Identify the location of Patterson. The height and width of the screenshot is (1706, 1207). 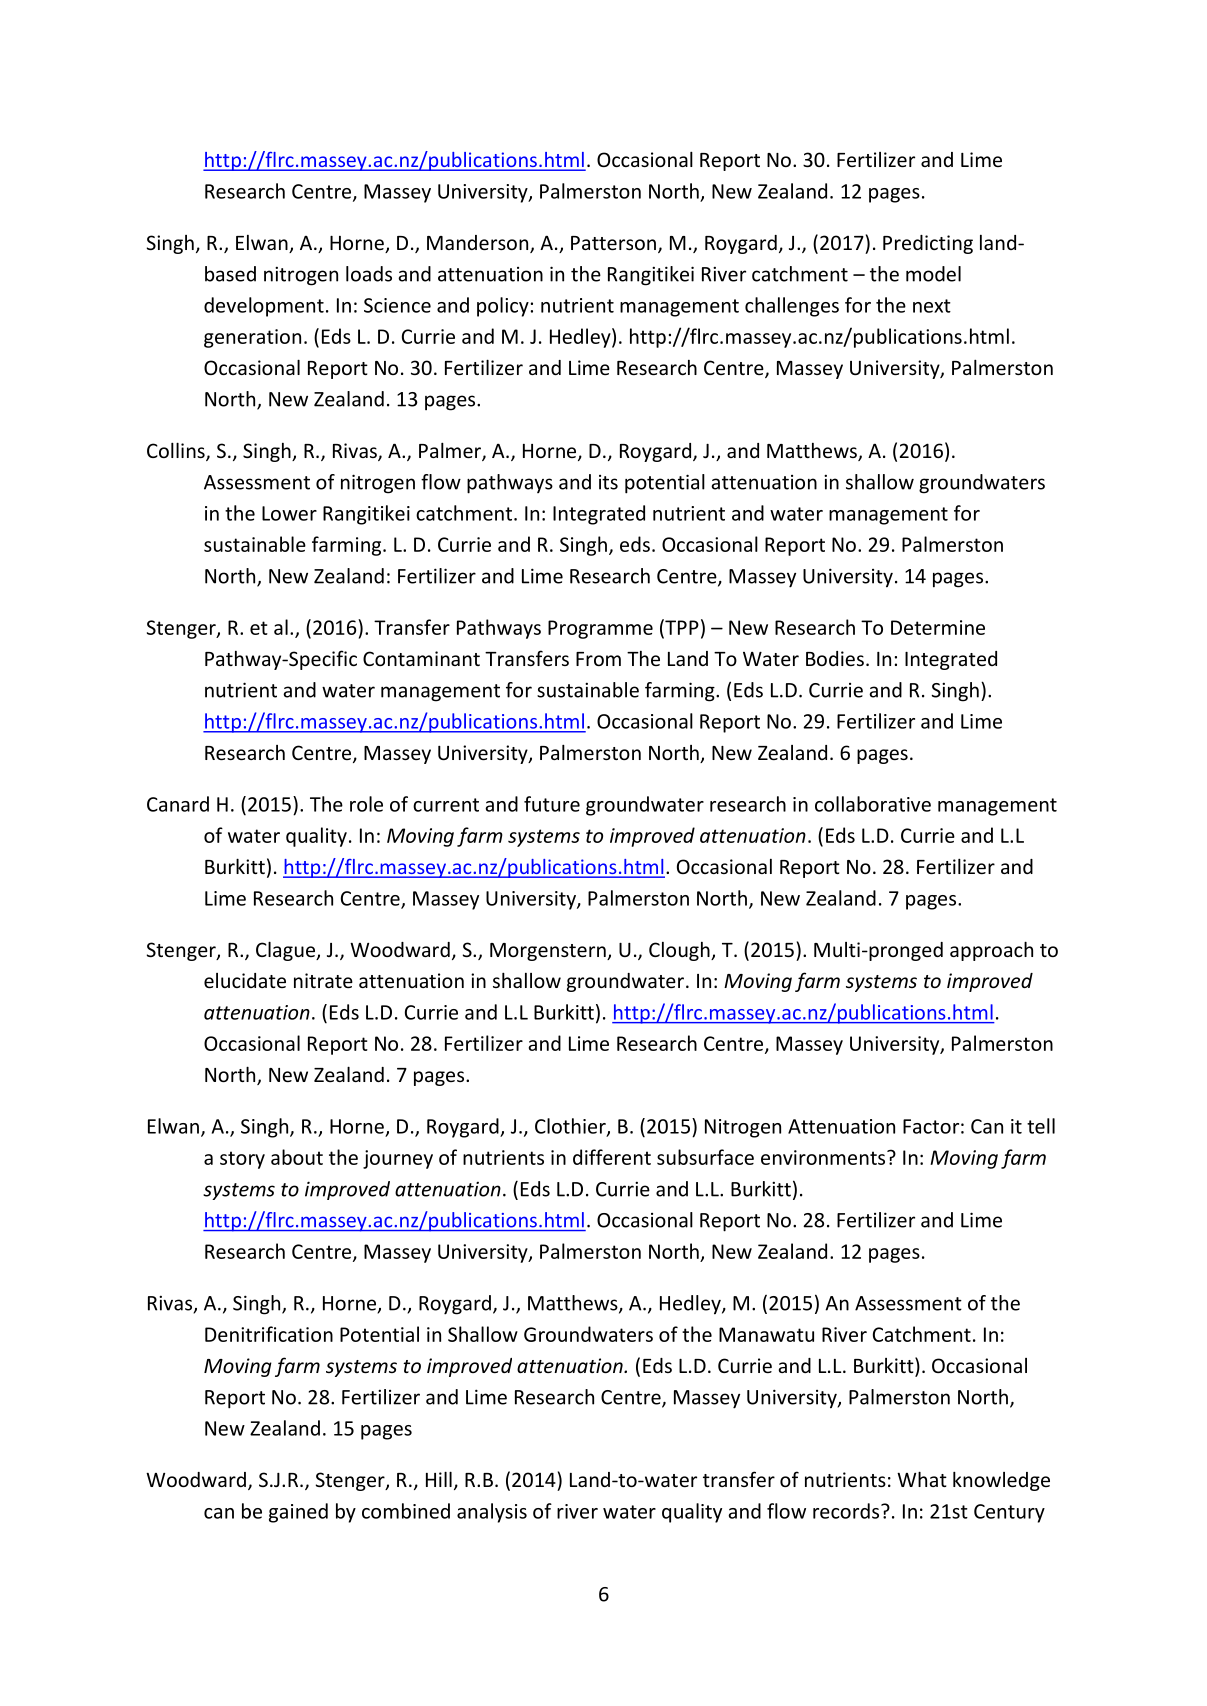
(613, 243).
